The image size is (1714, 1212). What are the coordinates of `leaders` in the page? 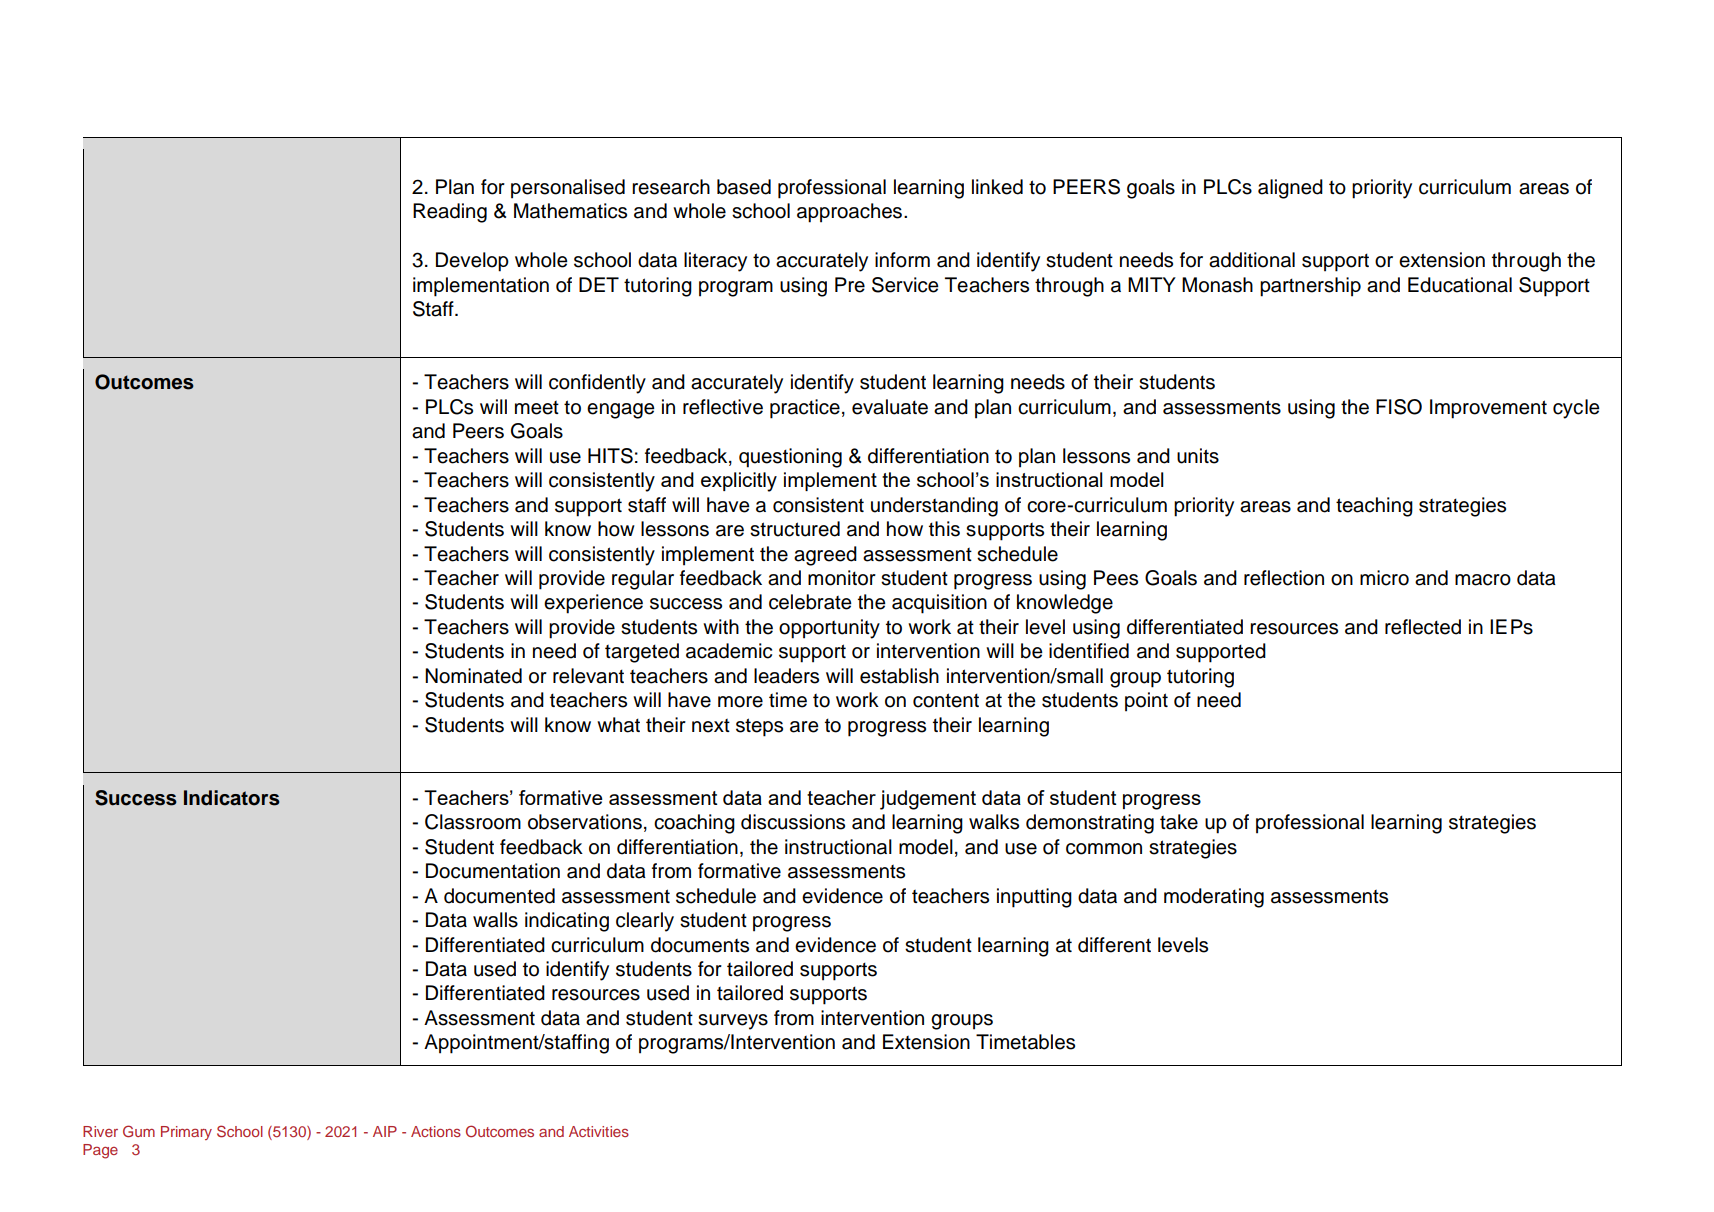 It's located at (786, 676).
